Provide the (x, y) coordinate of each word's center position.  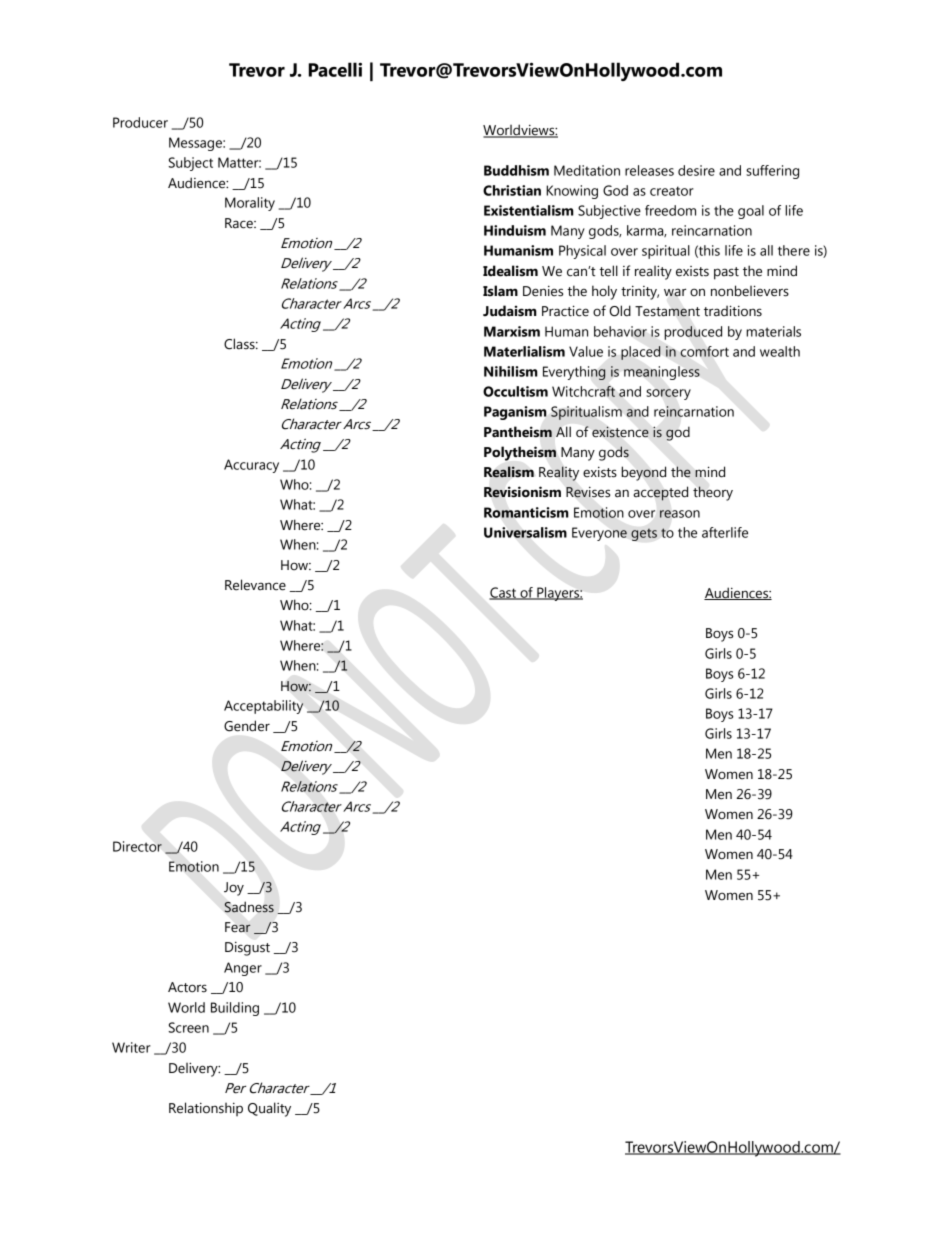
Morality (250, 204)
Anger (243, 969)
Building (235, 1009)
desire (696, 170)
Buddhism (516, 170)
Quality (269, 1109)
